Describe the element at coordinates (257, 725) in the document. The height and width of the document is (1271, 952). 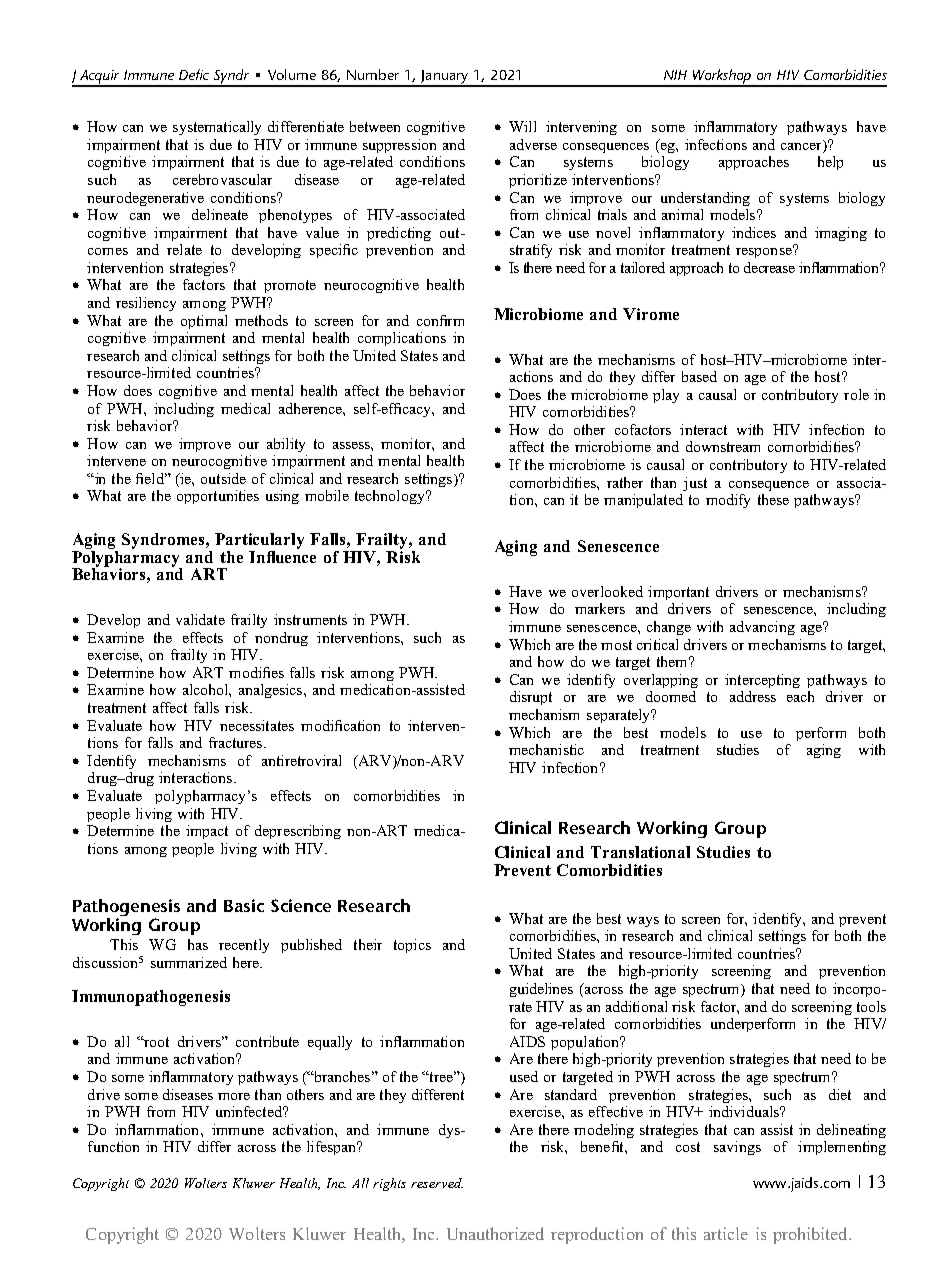
I see `necessitates` at that location.
